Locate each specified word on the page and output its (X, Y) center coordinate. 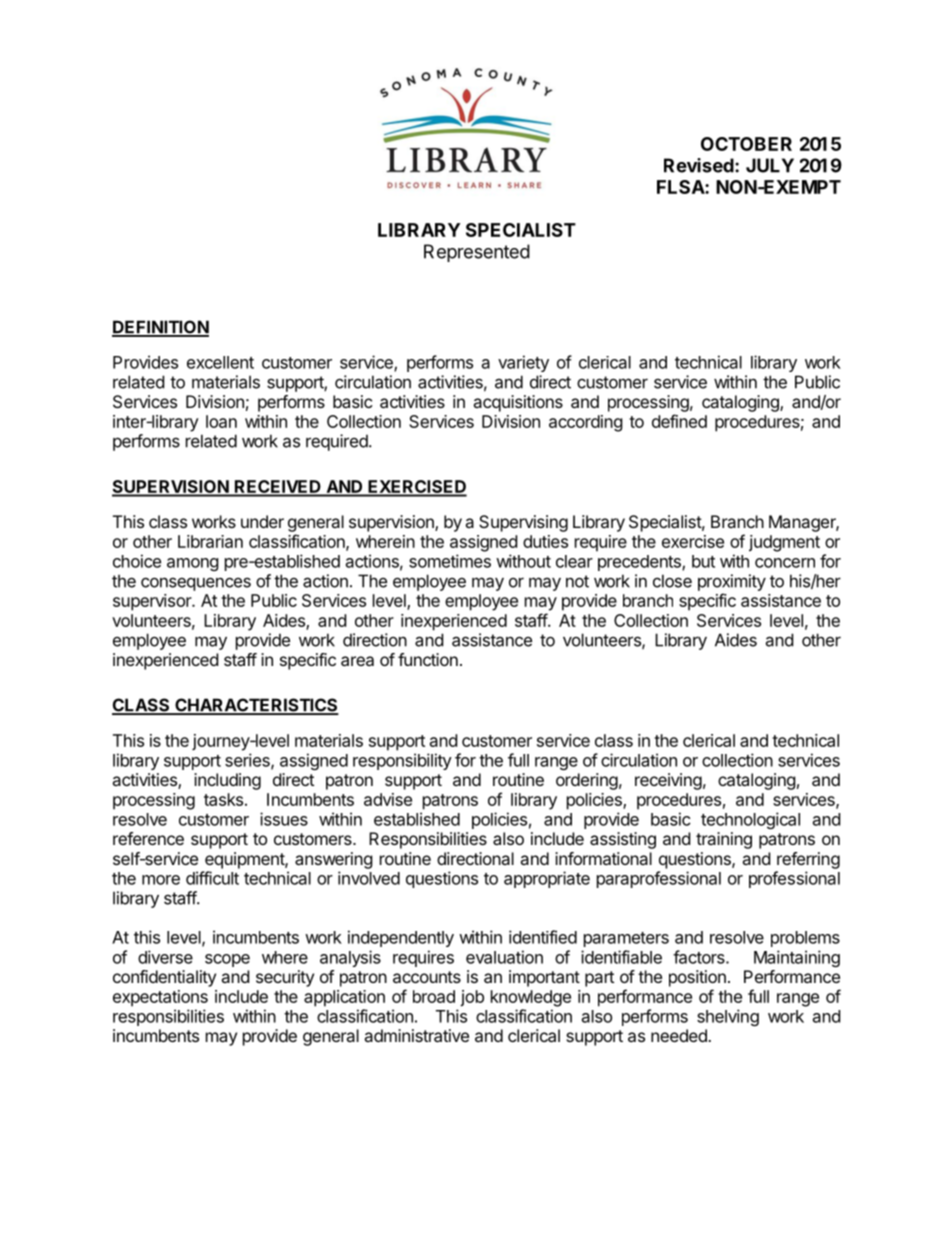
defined (679, 421)
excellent (220, 362)
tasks (223, 799)
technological (750, 820)
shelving (728, 1017)
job (472, 998)
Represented (477, 253)
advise (388, 799)
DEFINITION (160, 328)
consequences (196, 584)
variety (523, 363)
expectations (160, 998)
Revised (699, 165)
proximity (732, 582)
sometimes (450, 561)
